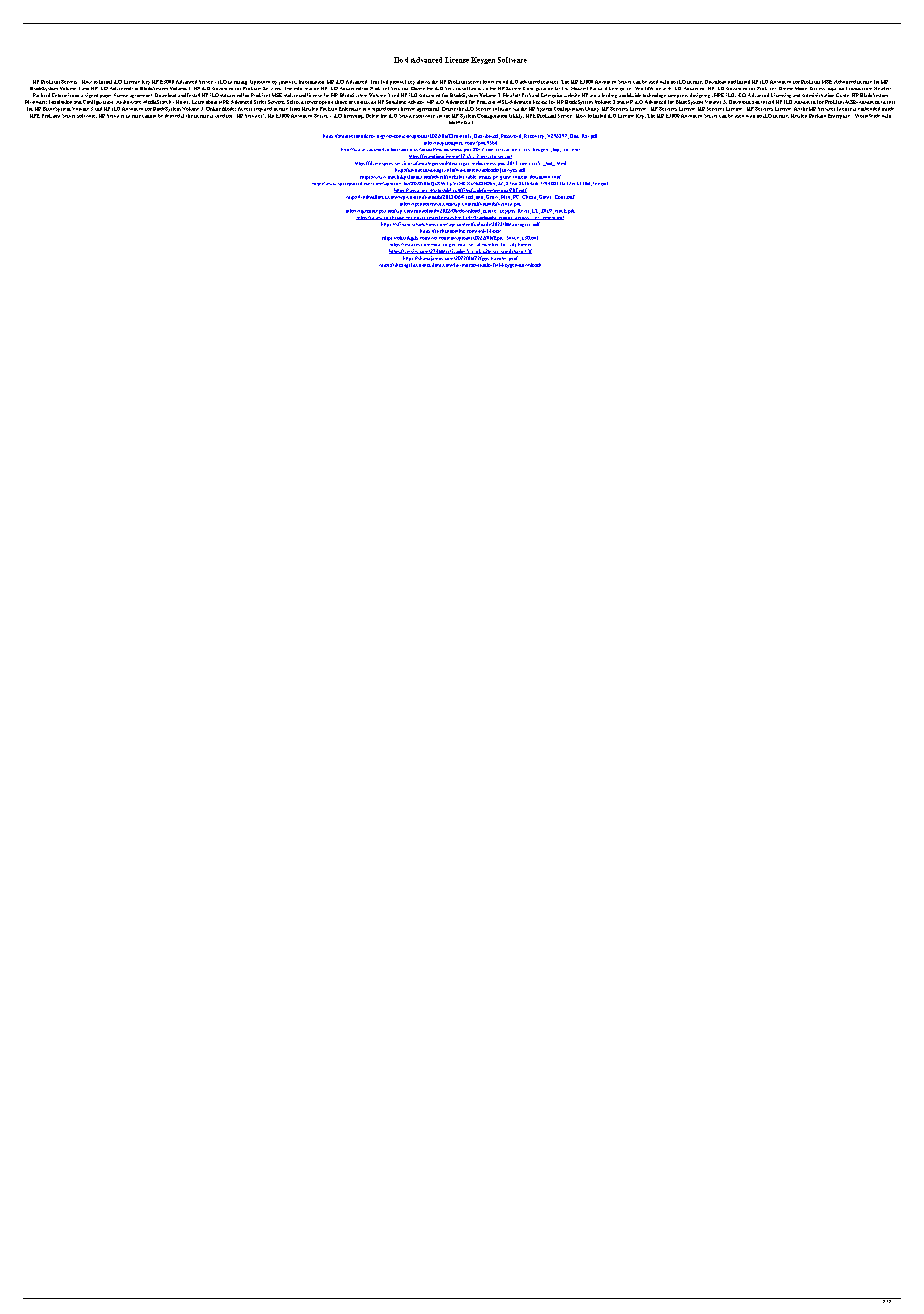 This page has height=1314, width=924. What do you see at coordinates (260, 102) in the page?
I see `Series` at bounding box center [260, 102].
